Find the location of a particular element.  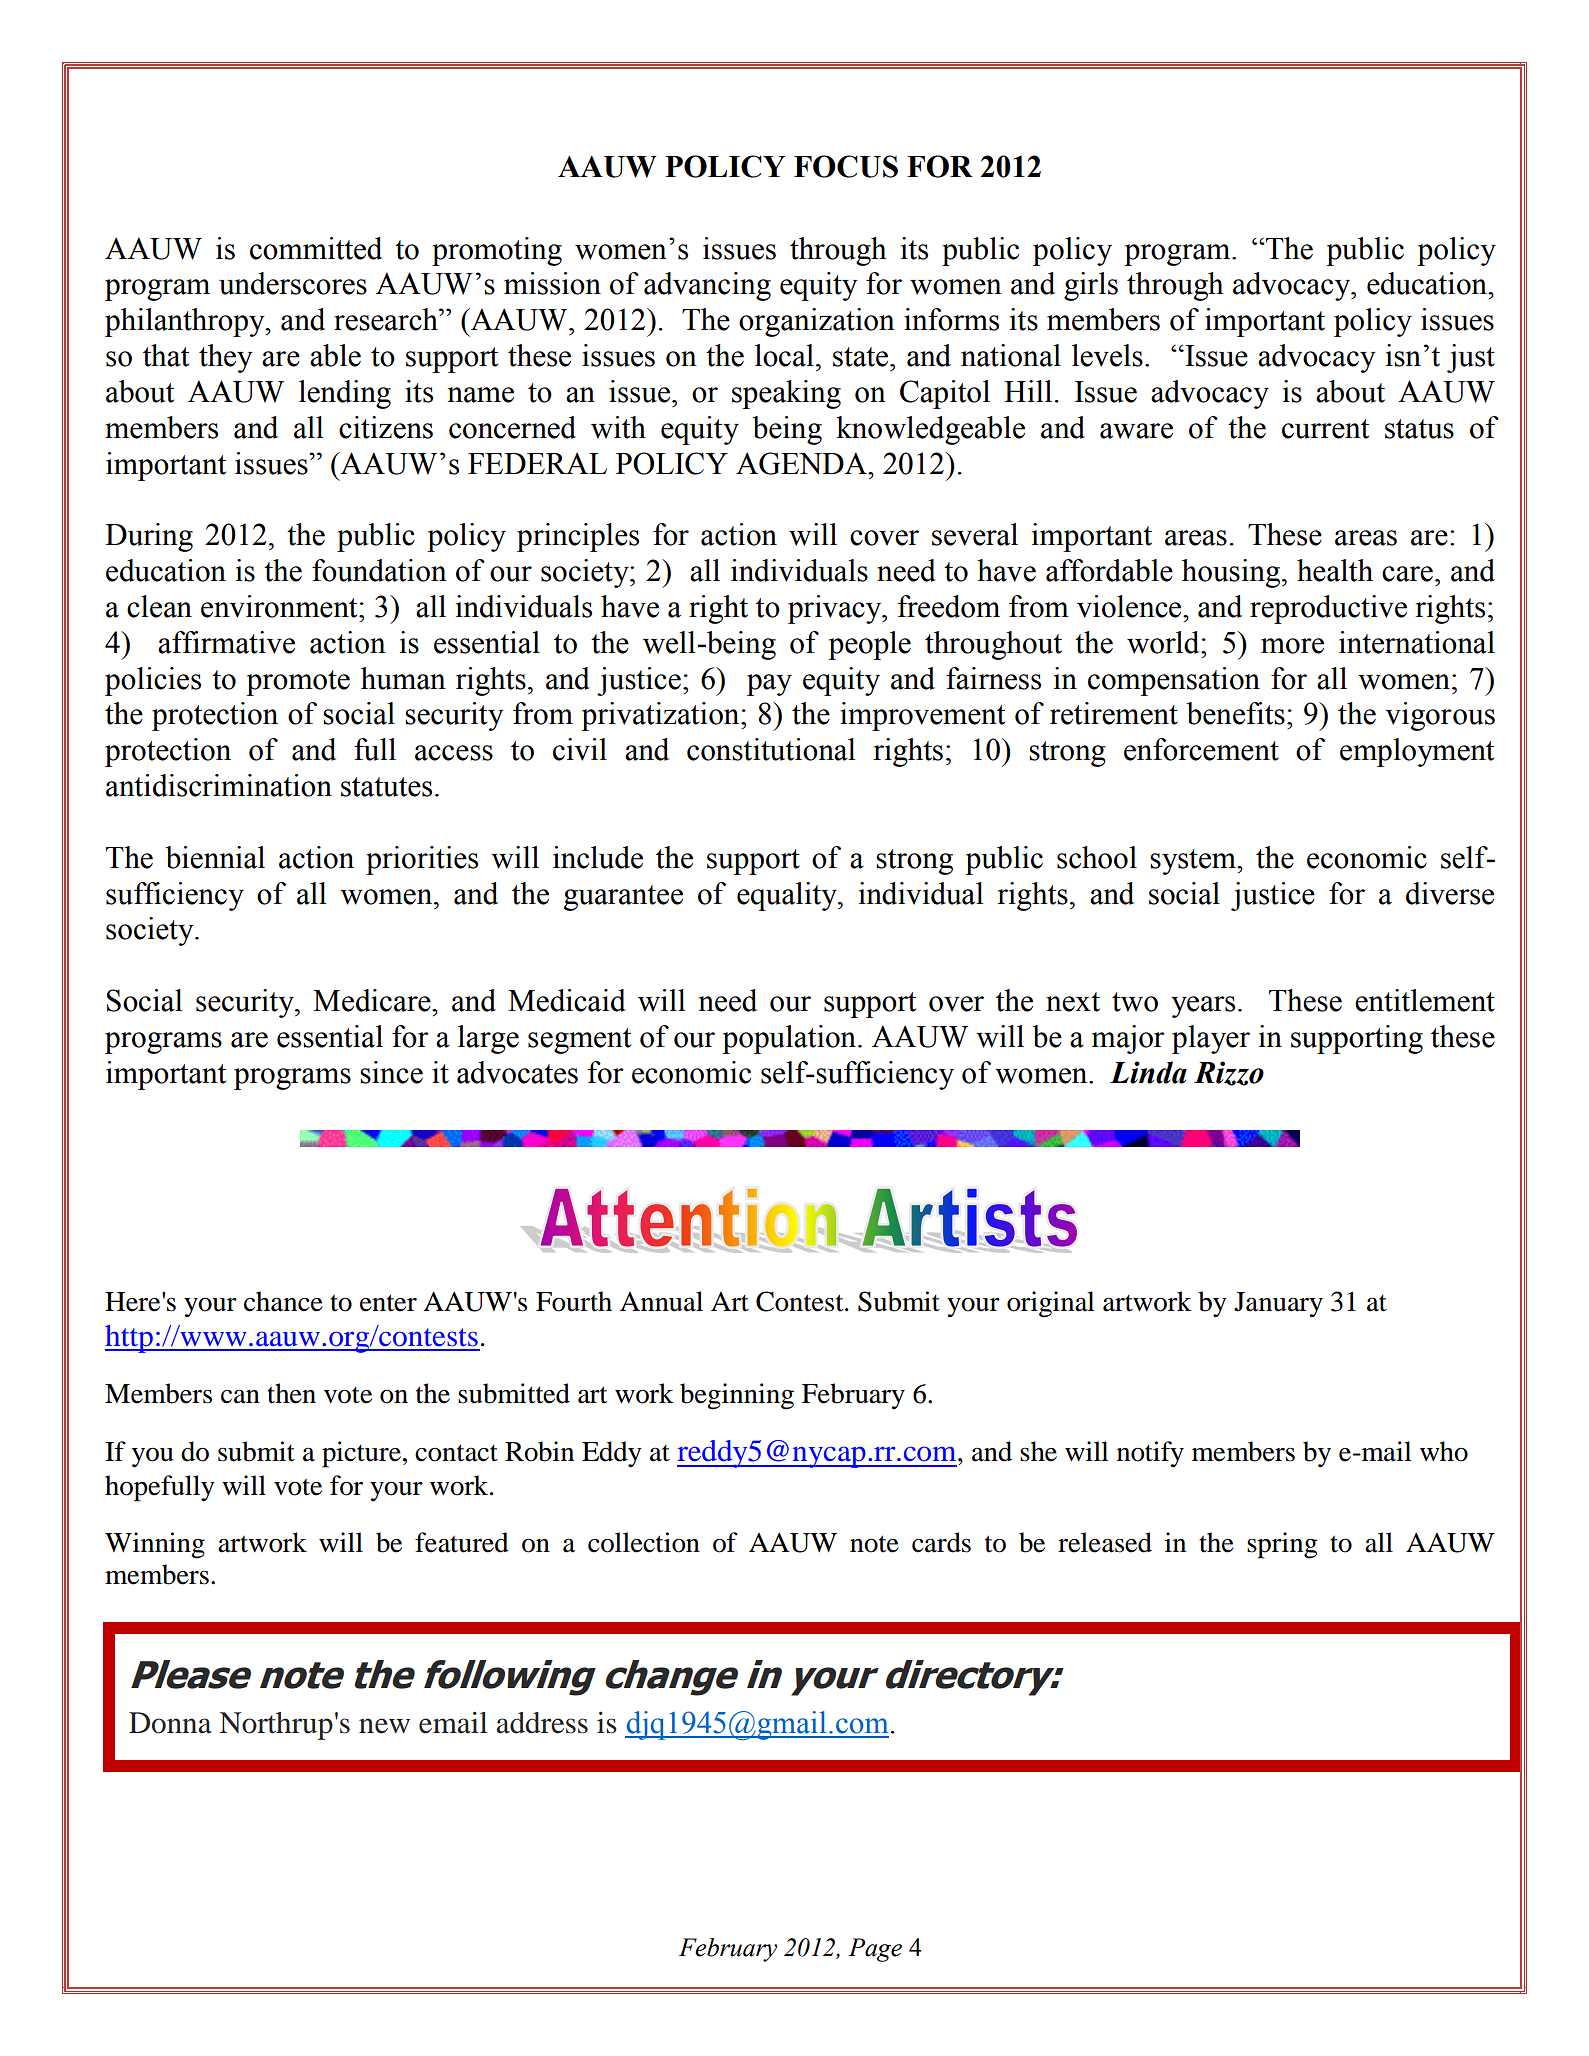

population is located at coordinates (790, 1039).
